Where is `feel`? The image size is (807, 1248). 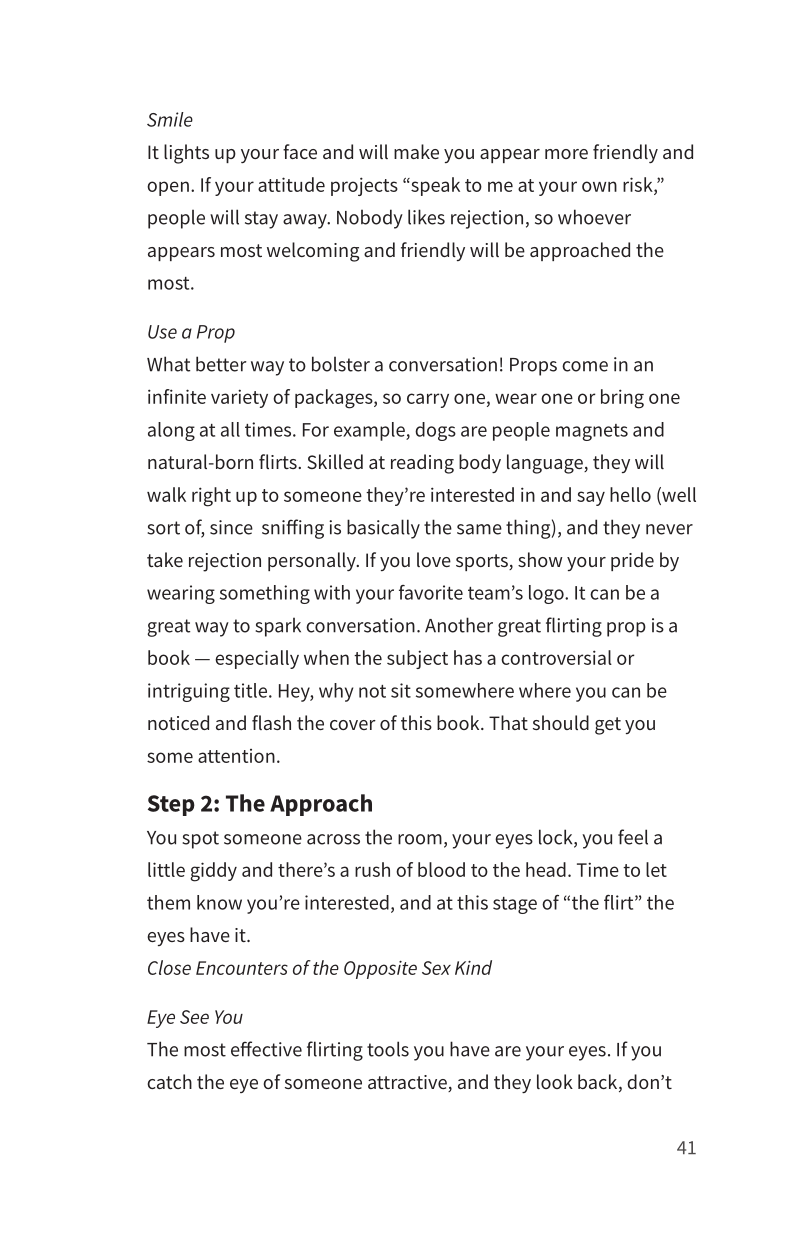
feel is located at coordinates (633, 837).
